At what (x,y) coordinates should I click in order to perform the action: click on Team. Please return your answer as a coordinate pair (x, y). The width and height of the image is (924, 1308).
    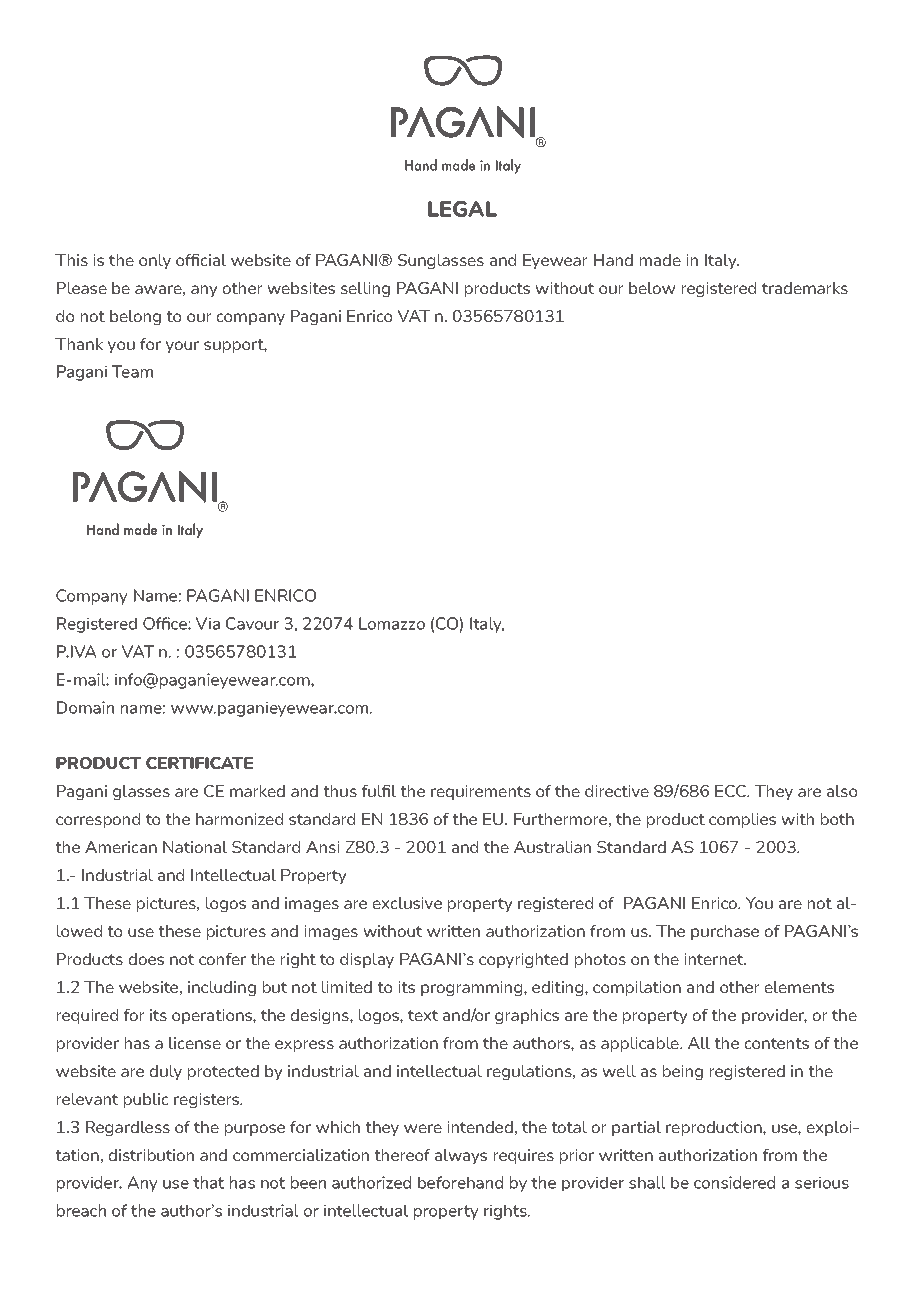
    Looking at the image, I should click on (132, 371).
